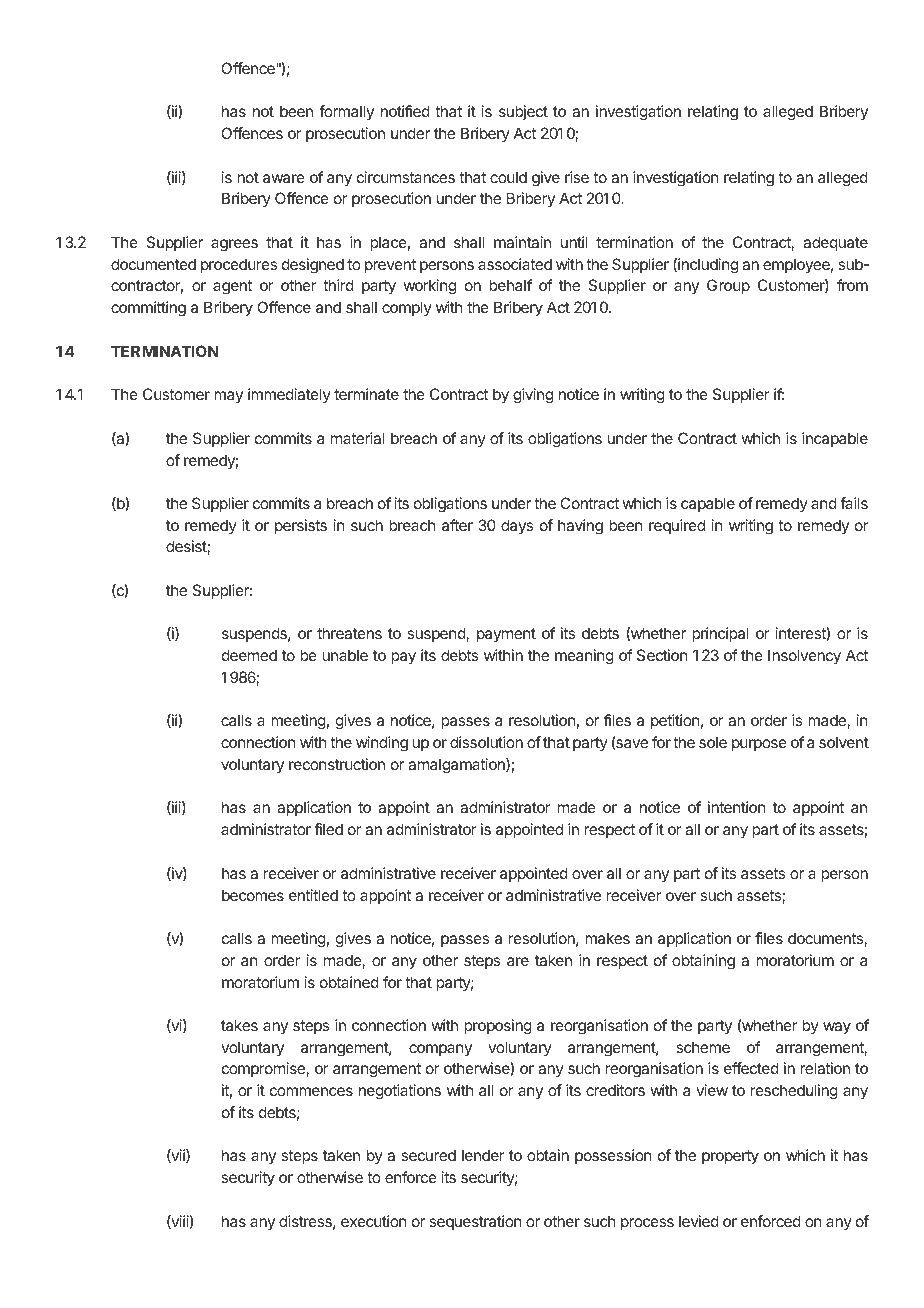  I want to click on intention, so click(737, 807).
